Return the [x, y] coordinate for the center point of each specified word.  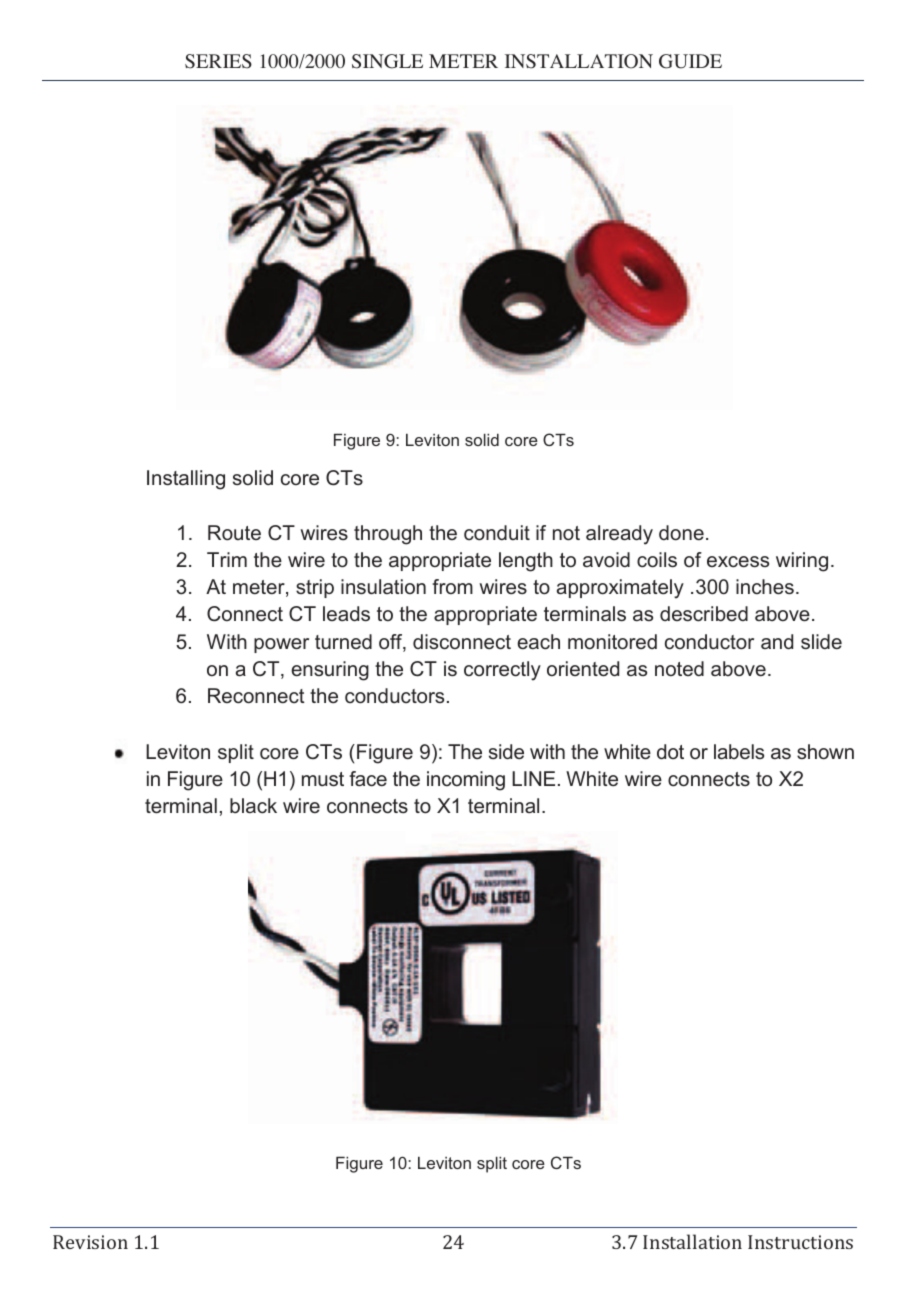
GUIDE [690, 61]
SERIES [218, 61]
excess [738, 562]
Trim [227, 559]
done [681, 533]
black [253, 806]
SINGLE [387, 61]
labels [739, 752]
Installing [186, 480]
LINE [533, 778]
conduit [497, 533]
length [526, 562]
